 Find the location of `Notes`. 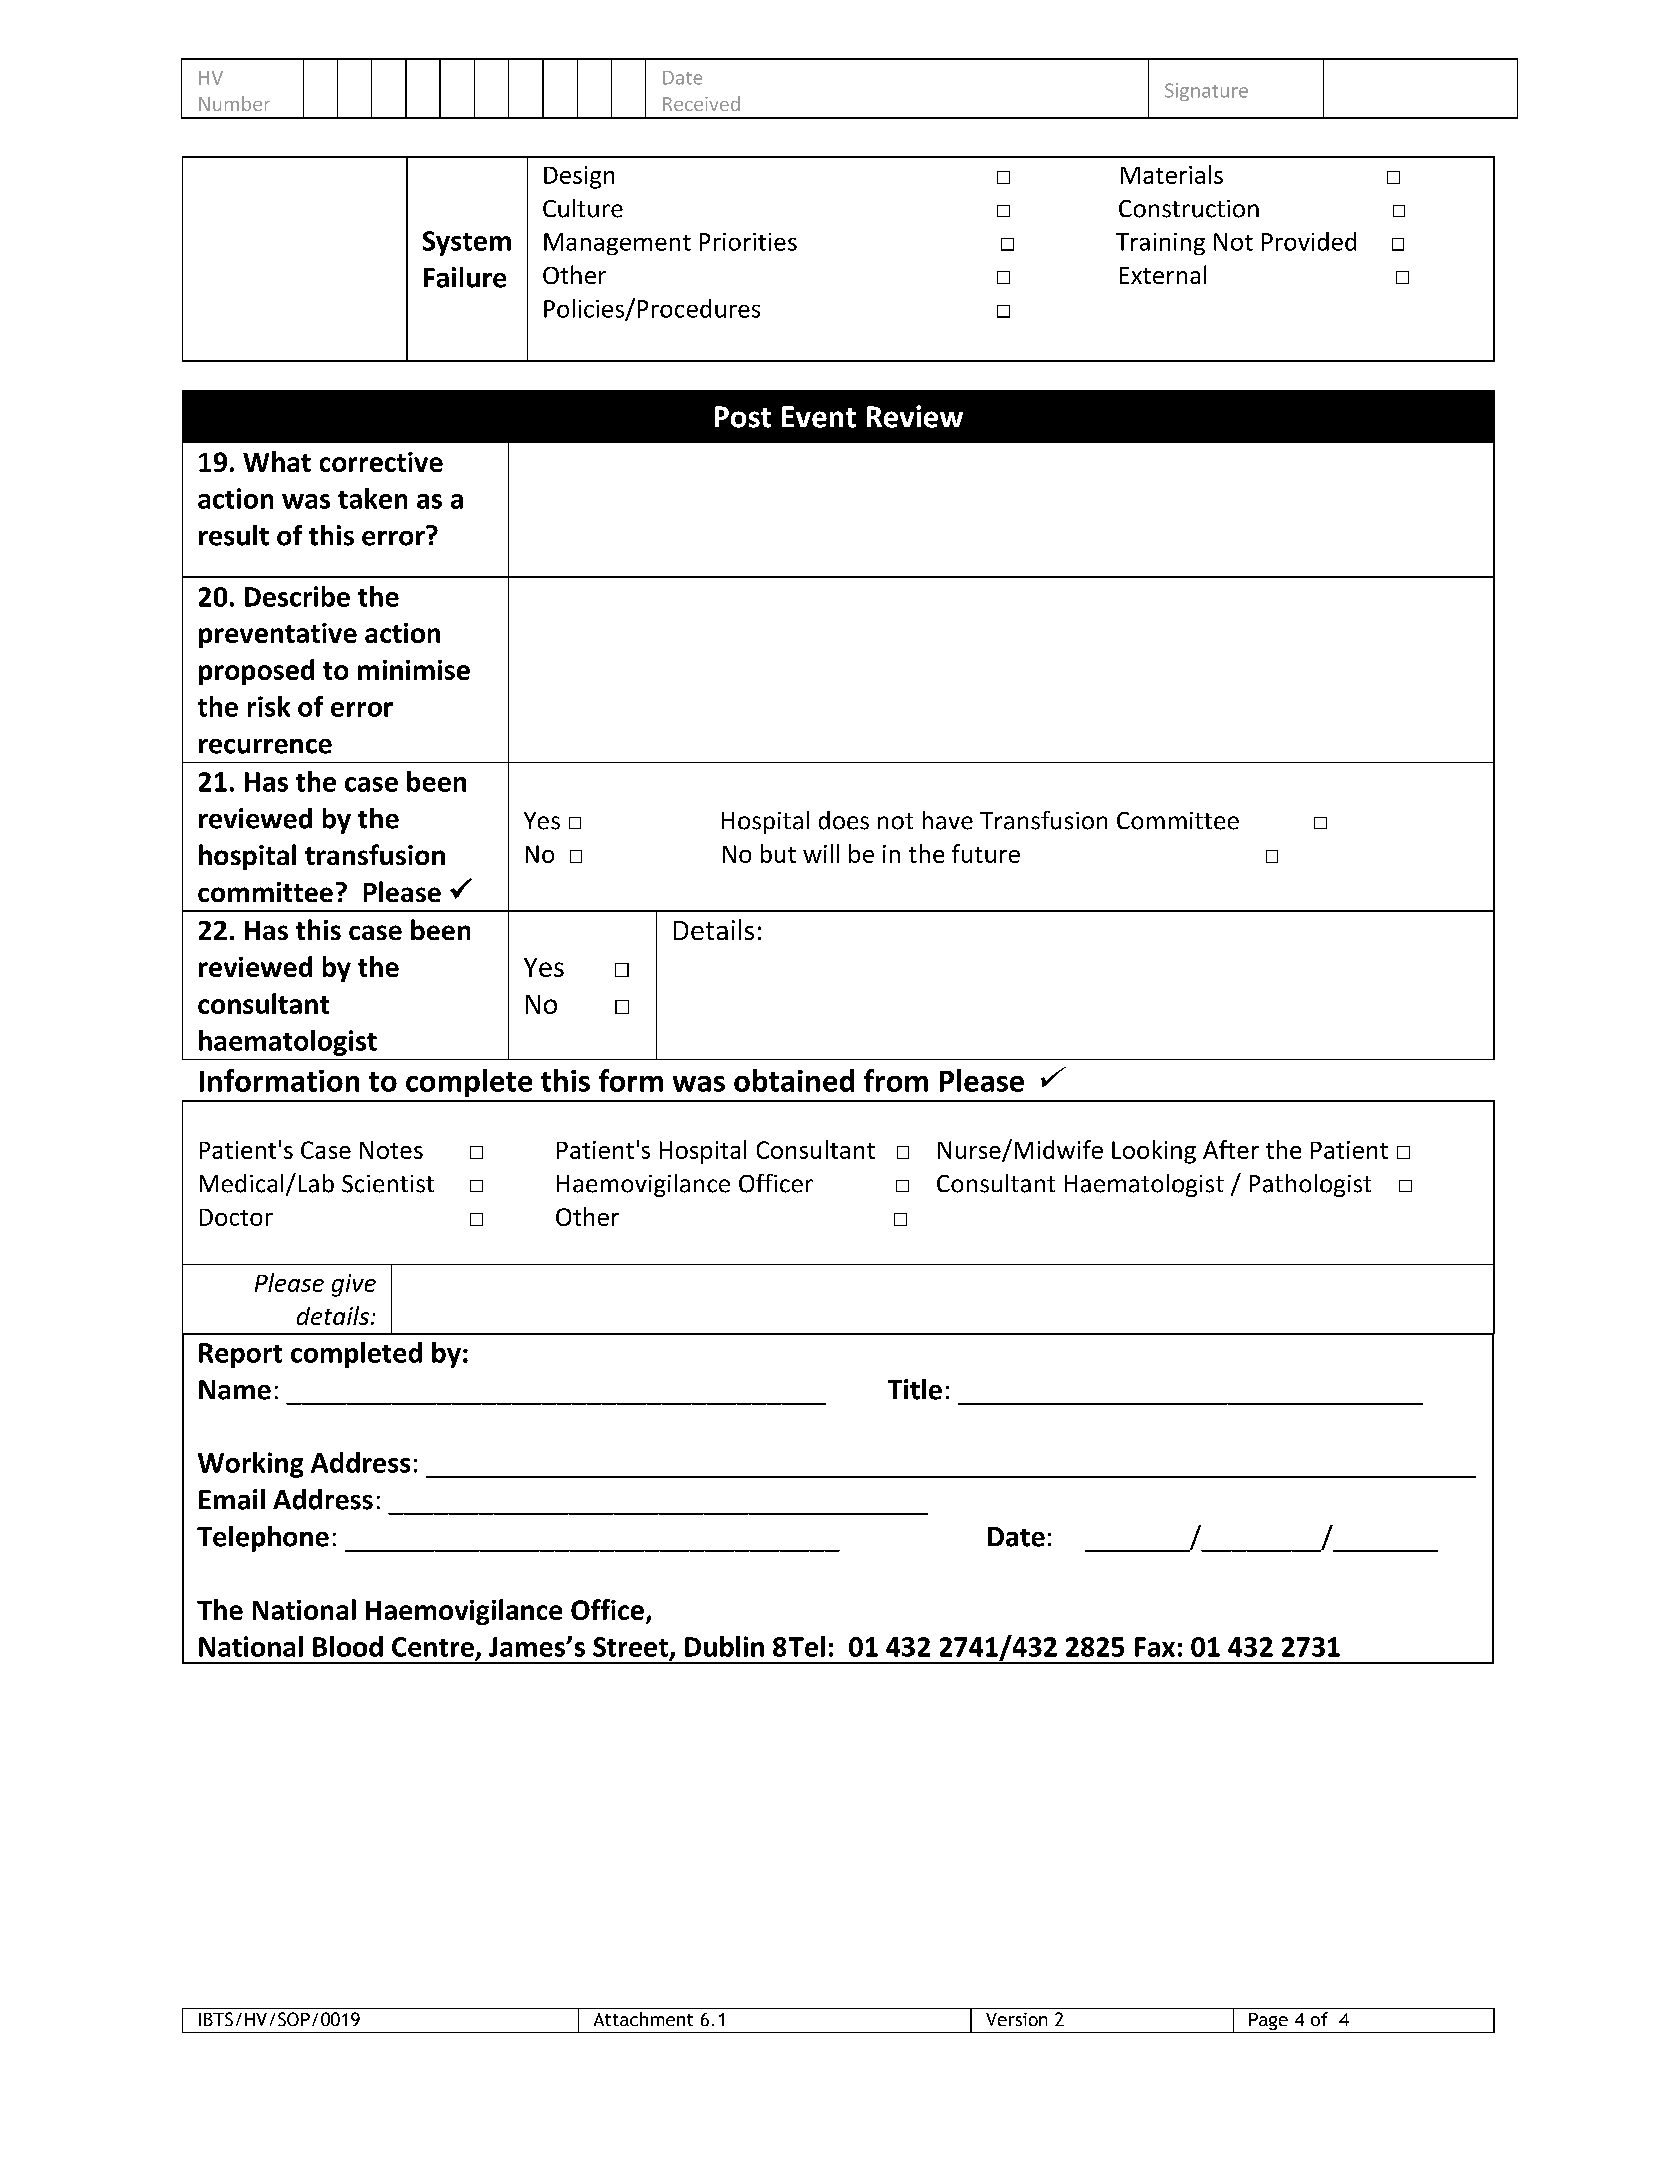

Notes is located at coordinates (391, 1150).
